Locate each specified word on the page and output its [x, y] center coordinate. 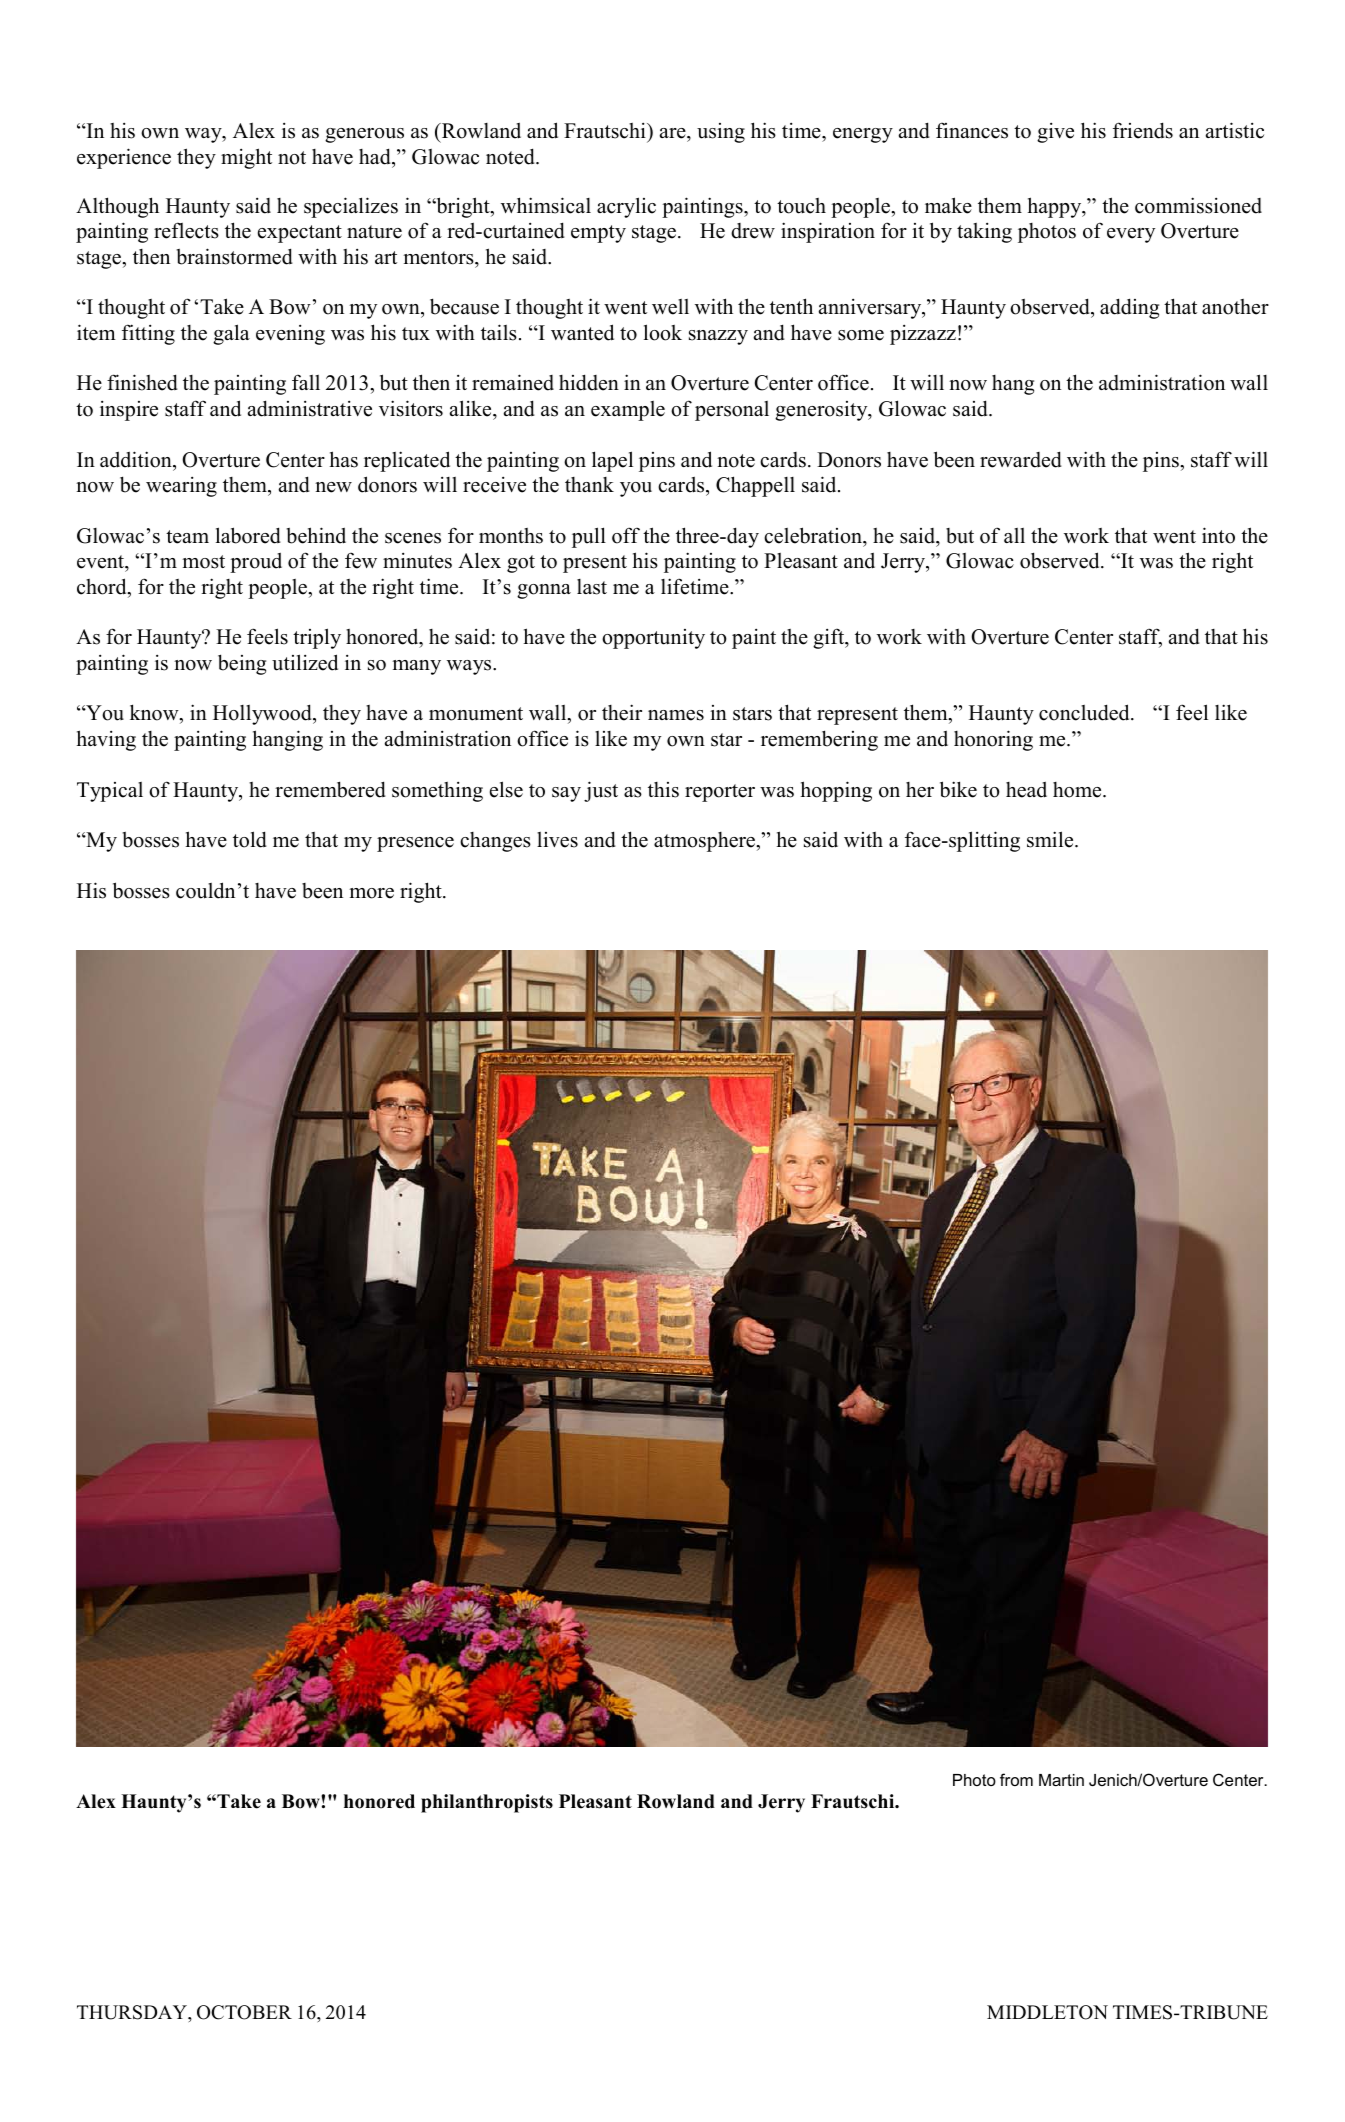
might [246, 158]
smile [1051, 839]
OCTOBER [244, 2012]
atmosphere [705, 842]
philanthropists [487, 1803]
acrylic [626, 207]
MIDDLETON [1047, 2012]
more [371, 893]
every [1131, 235]
